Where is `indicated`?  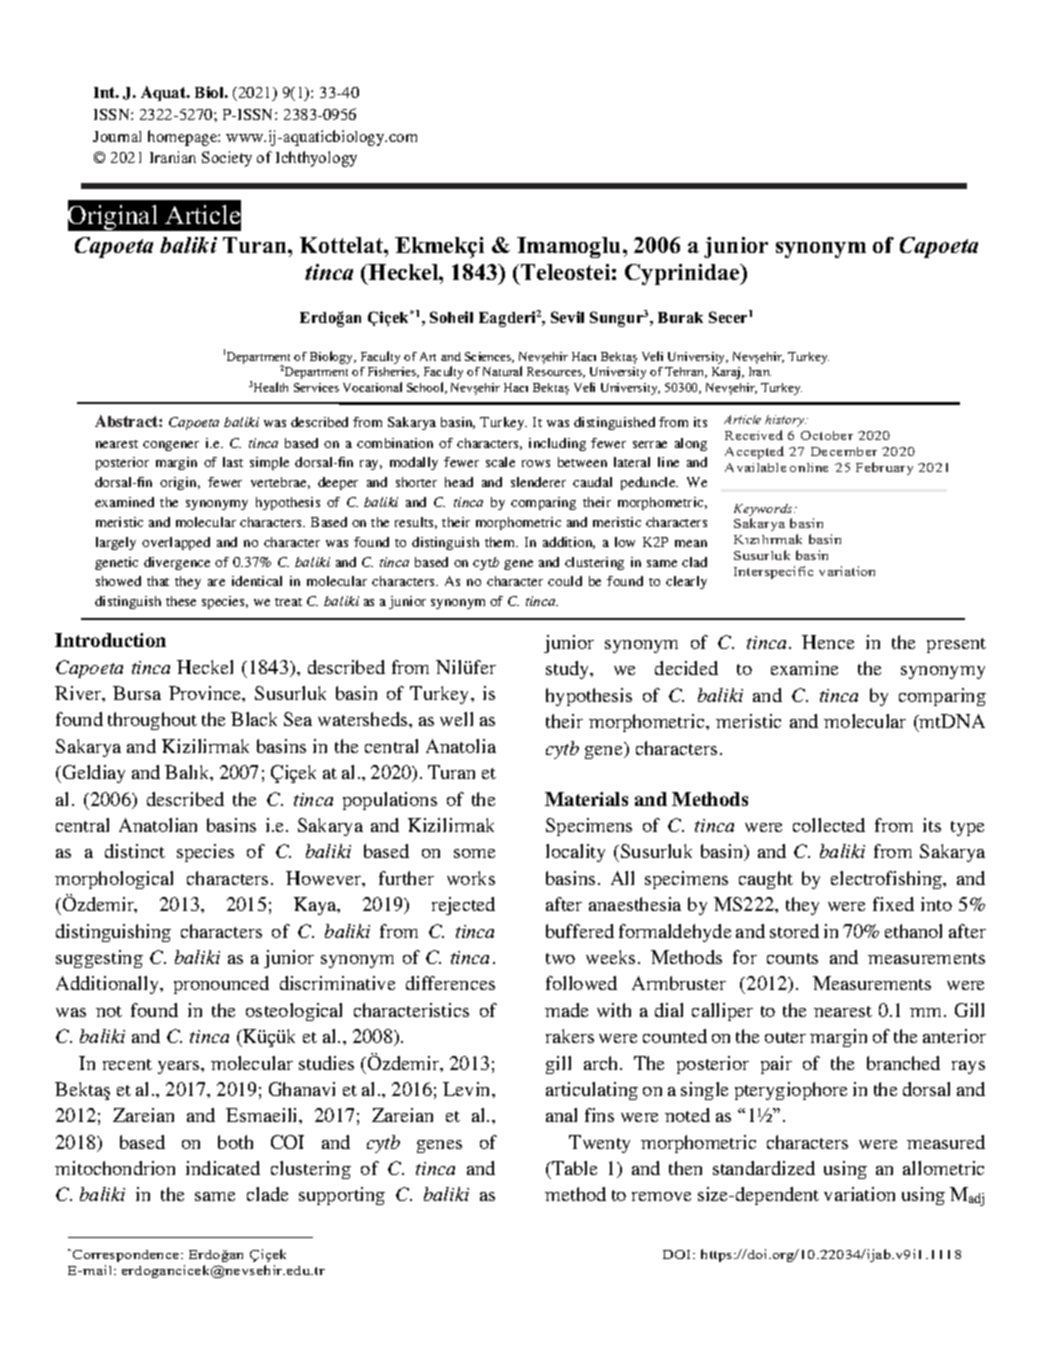
indicated is located at coordinates (223, 1168).
